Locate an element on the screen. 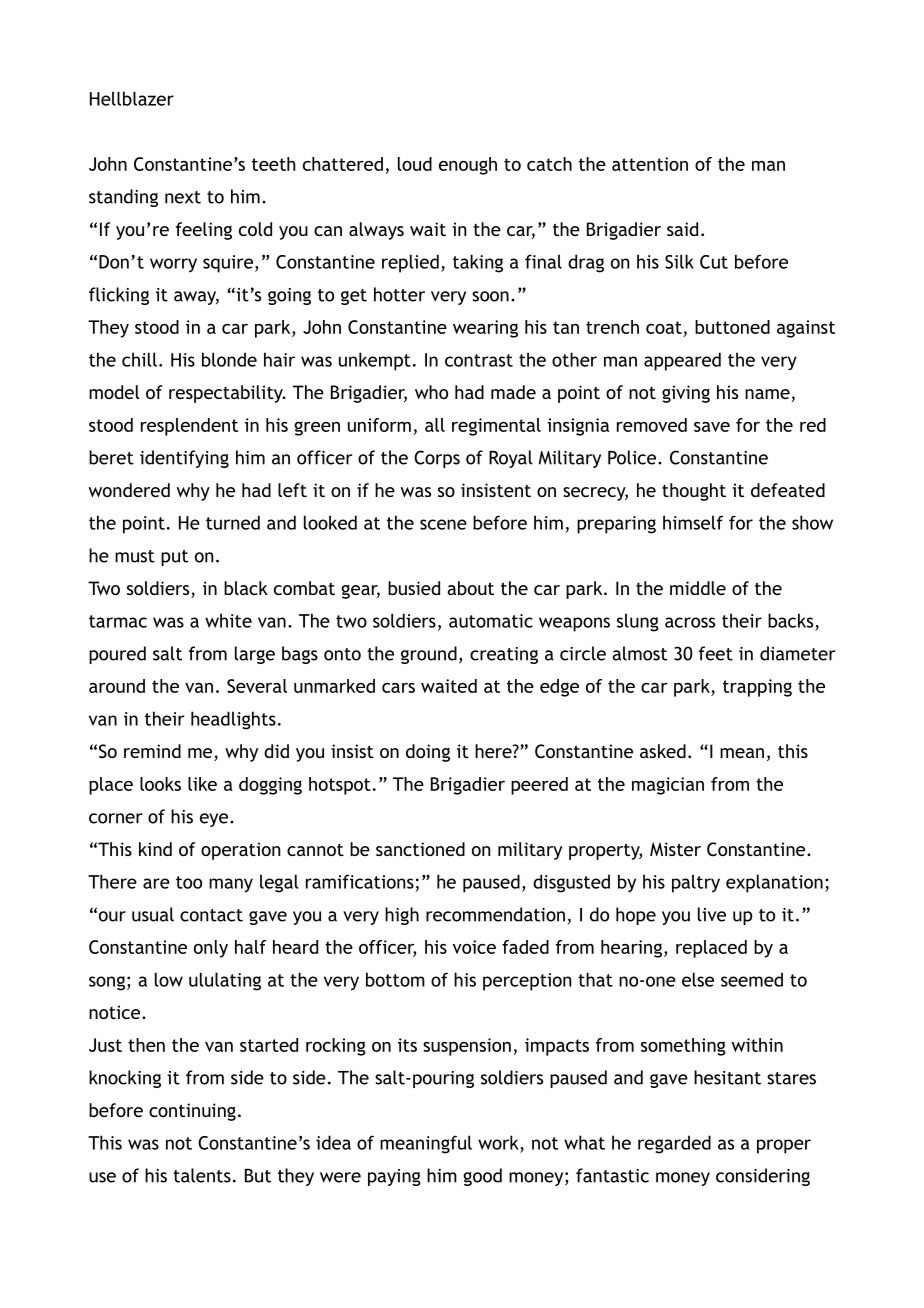 The image size is (924, 1308). large is located at coordinates (255, 655).
